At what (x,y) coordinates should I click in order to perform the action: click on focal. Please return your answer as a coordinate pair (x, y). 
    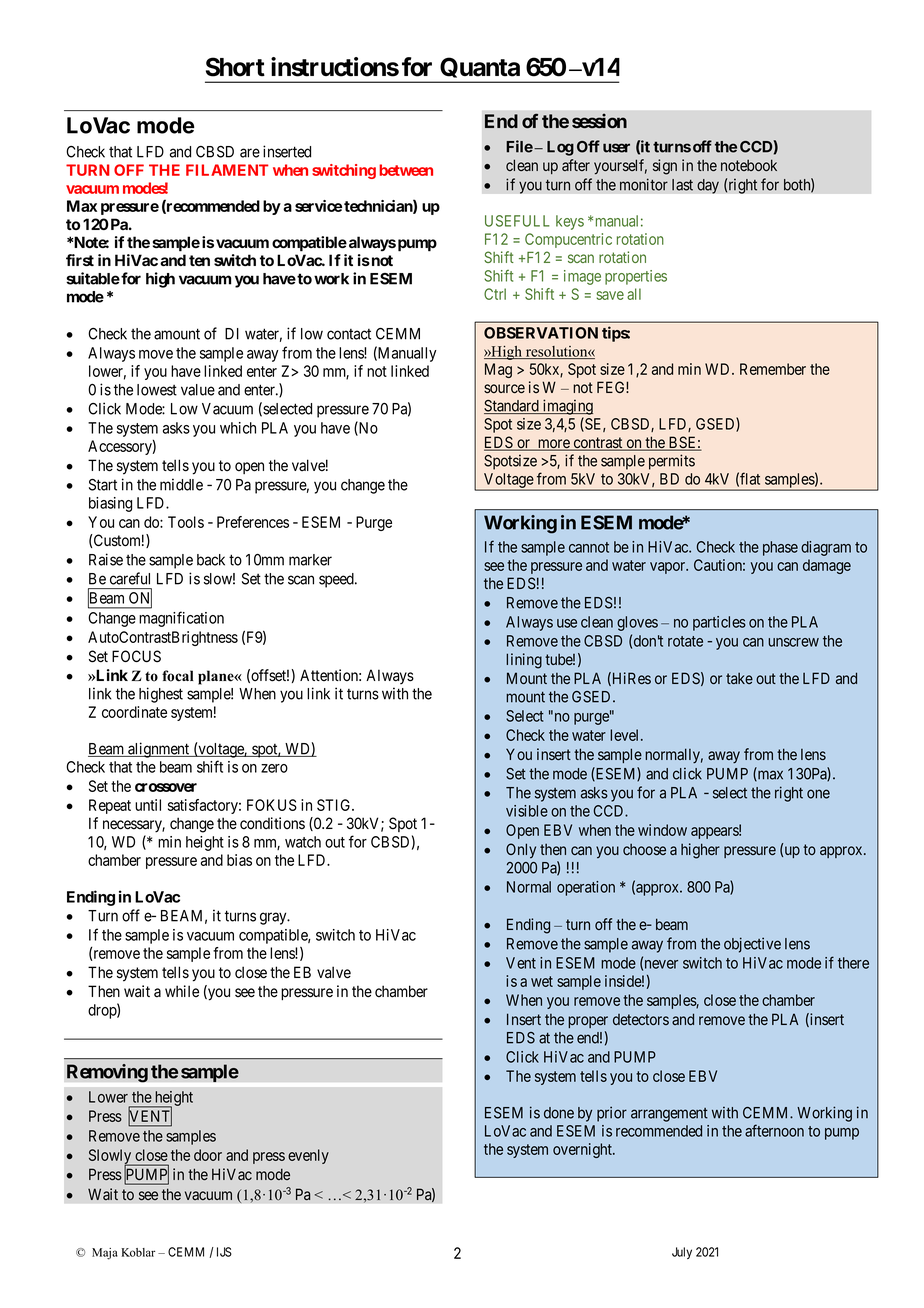
    Looking at the image, I should click on (177, 676).
